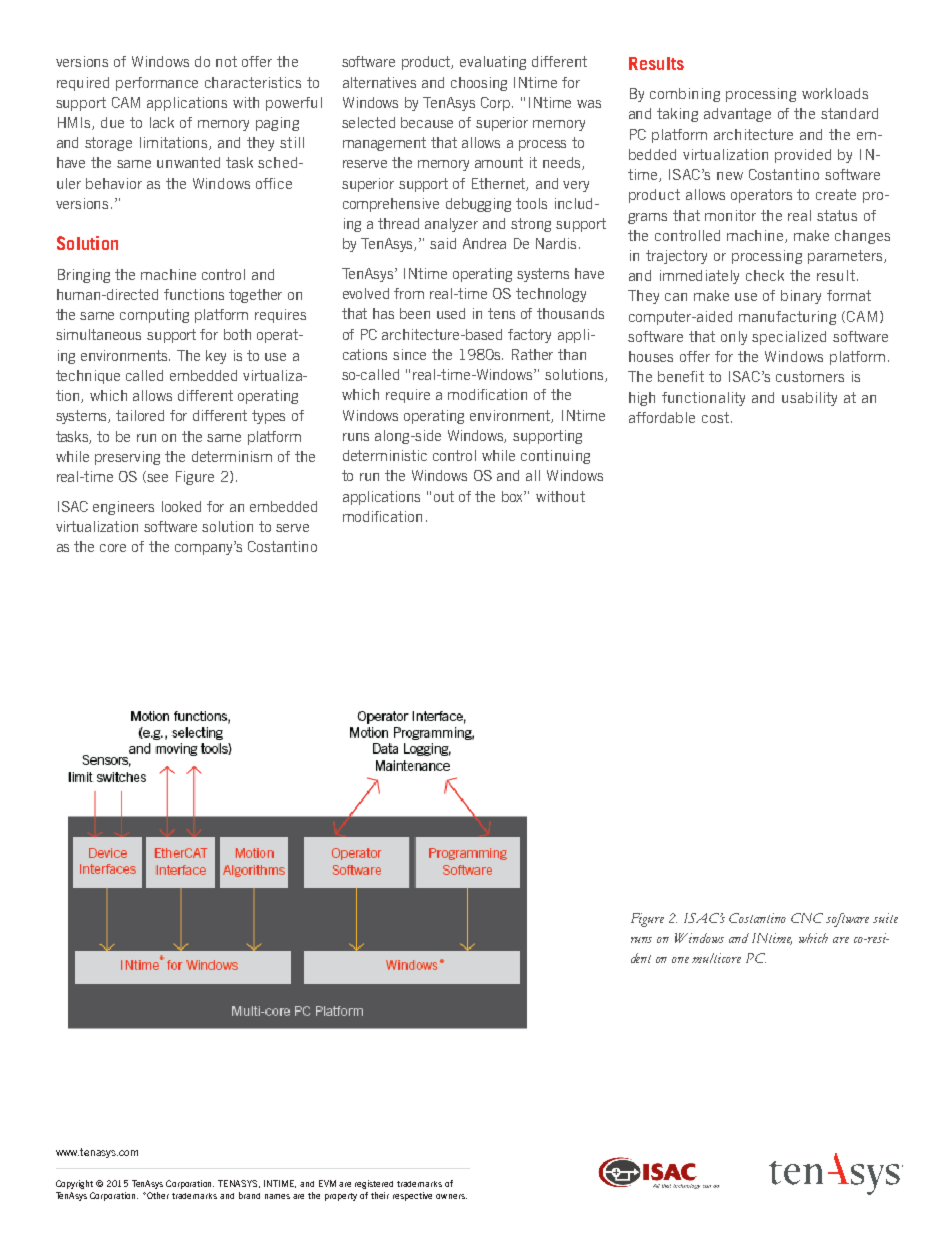 The width and height of the screenshot is (952, 1233). I want to click on brand, so click(249, 1195).
